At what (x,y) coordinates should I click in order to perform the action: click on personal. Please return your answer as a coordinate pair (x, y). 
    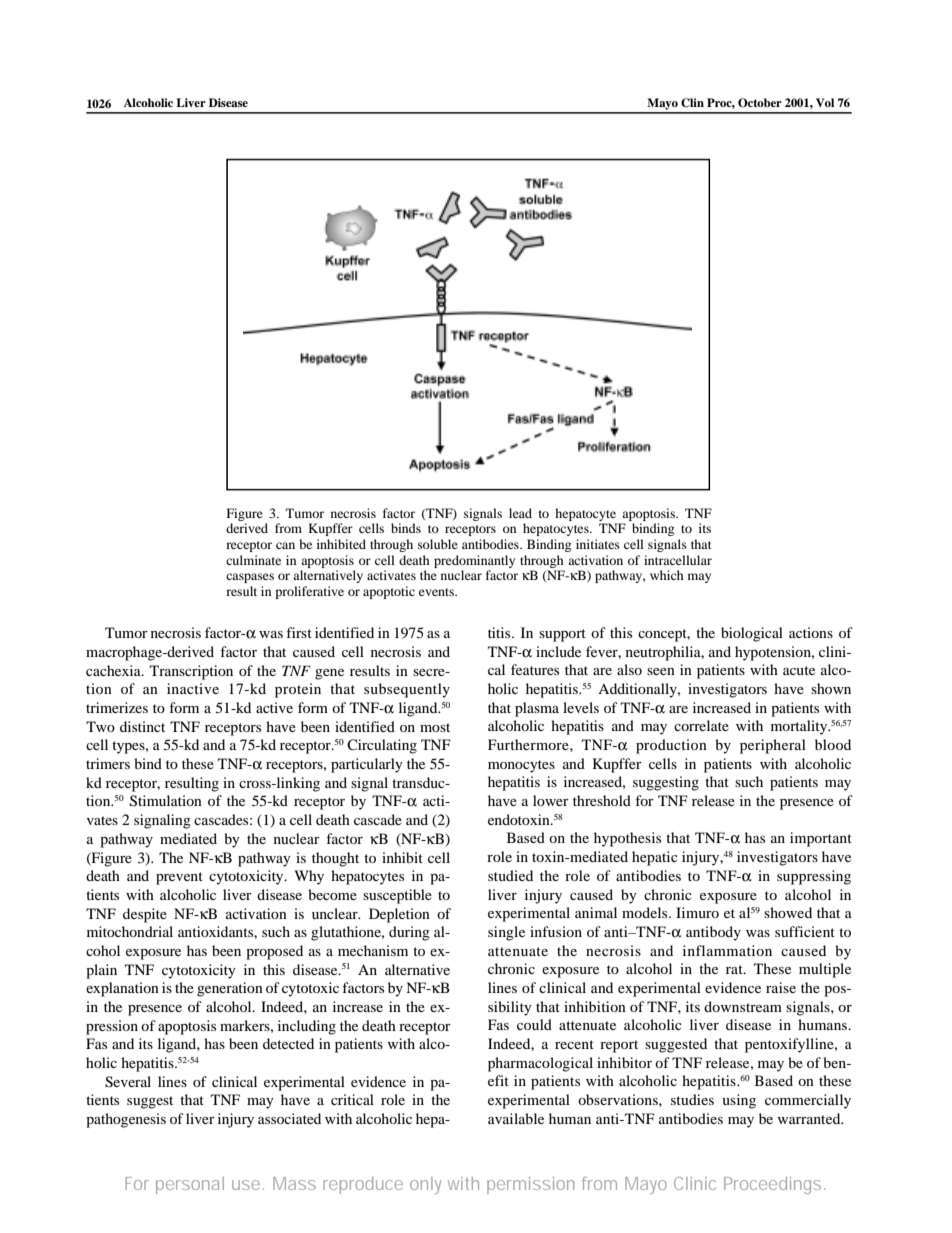
    Looking at the image, I should click on (190, 1185).
